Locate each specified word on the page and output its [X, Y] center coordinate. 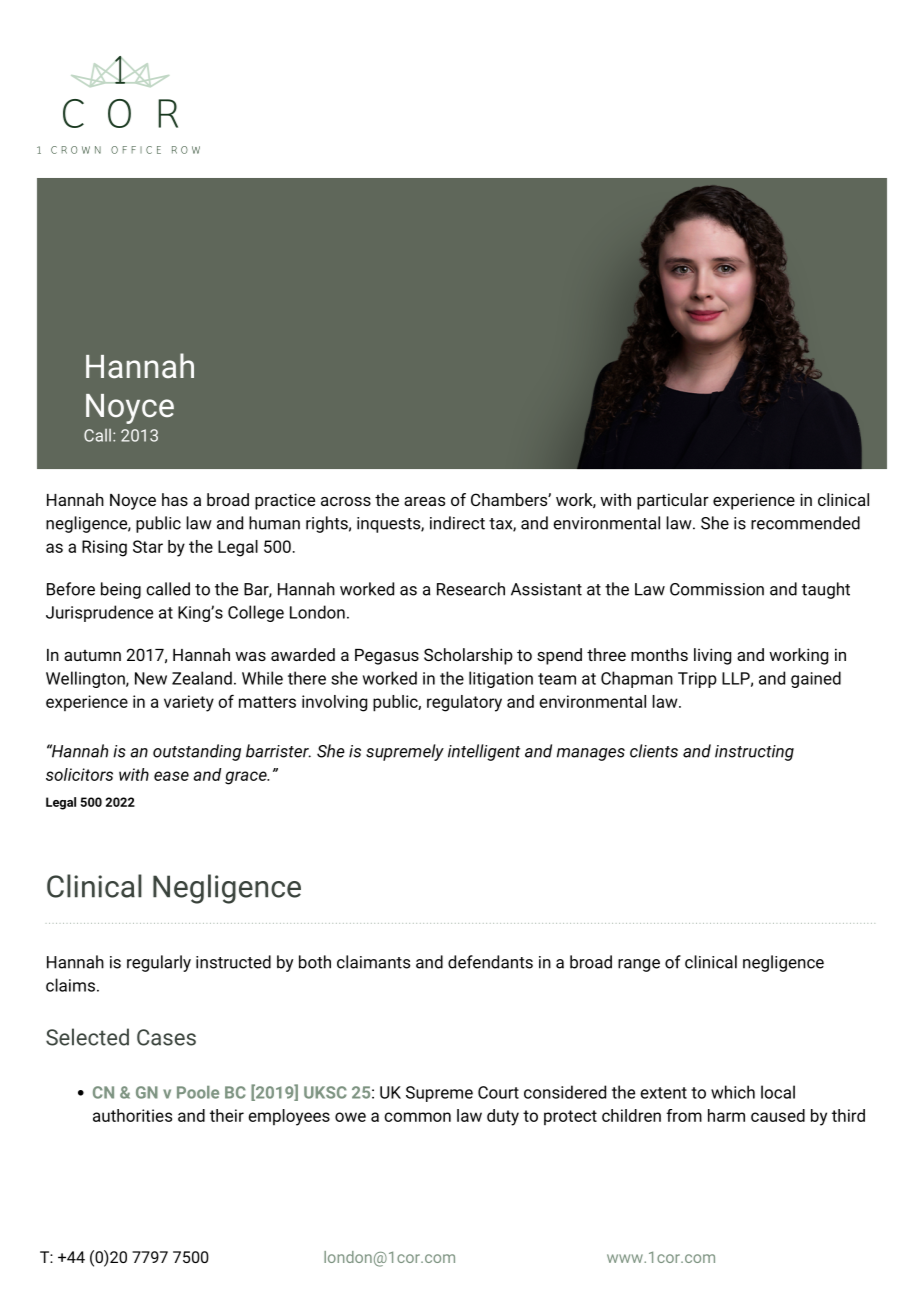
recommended [805, 523]
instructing [754, 753]
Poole [198, 1092]
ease [171, 776]
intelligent [484, 752]
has [175, 499]
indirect [457, 523]
